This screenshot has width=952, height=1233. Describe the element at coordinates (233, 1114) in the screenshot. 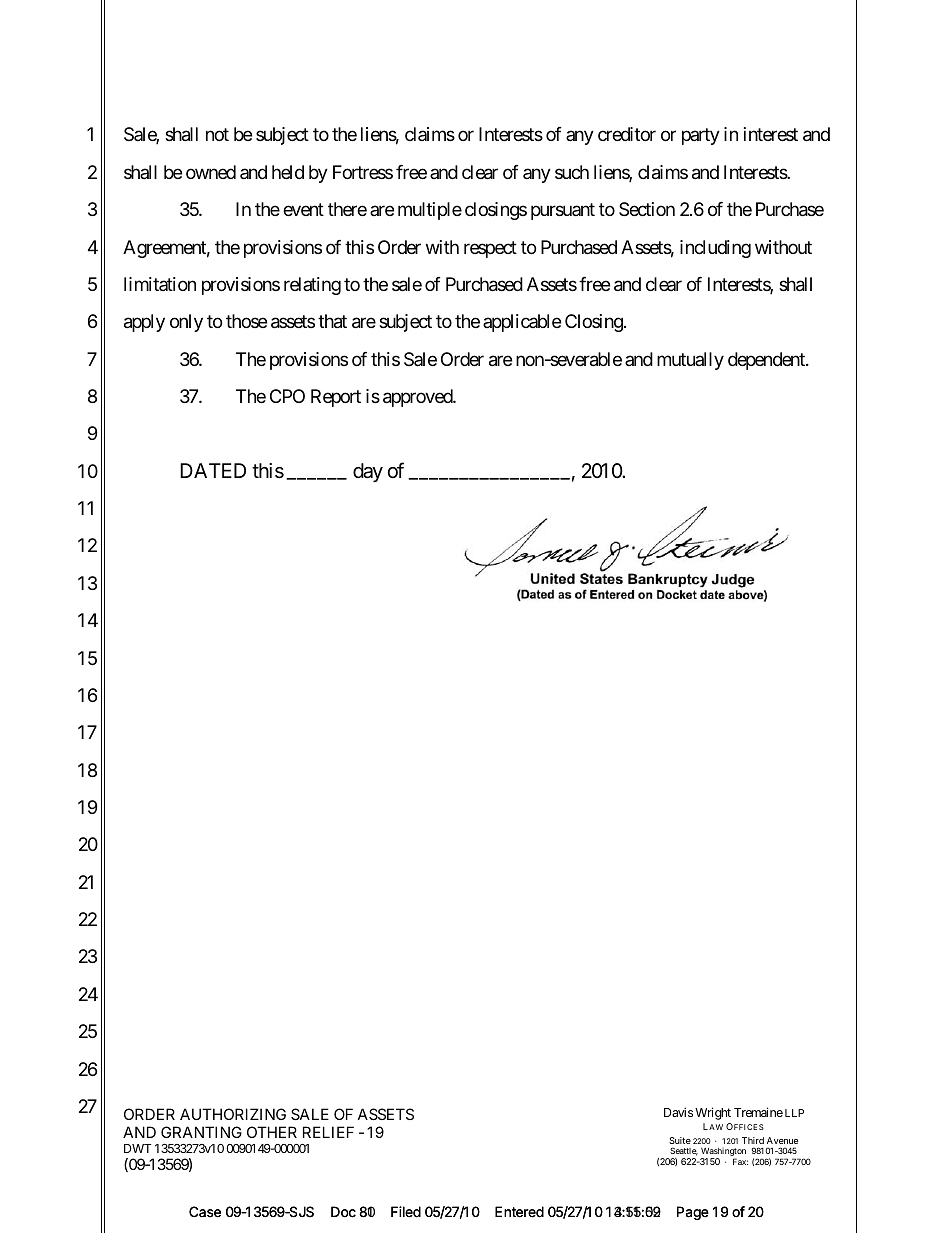

I see `AUTHORIZING` at that location.
